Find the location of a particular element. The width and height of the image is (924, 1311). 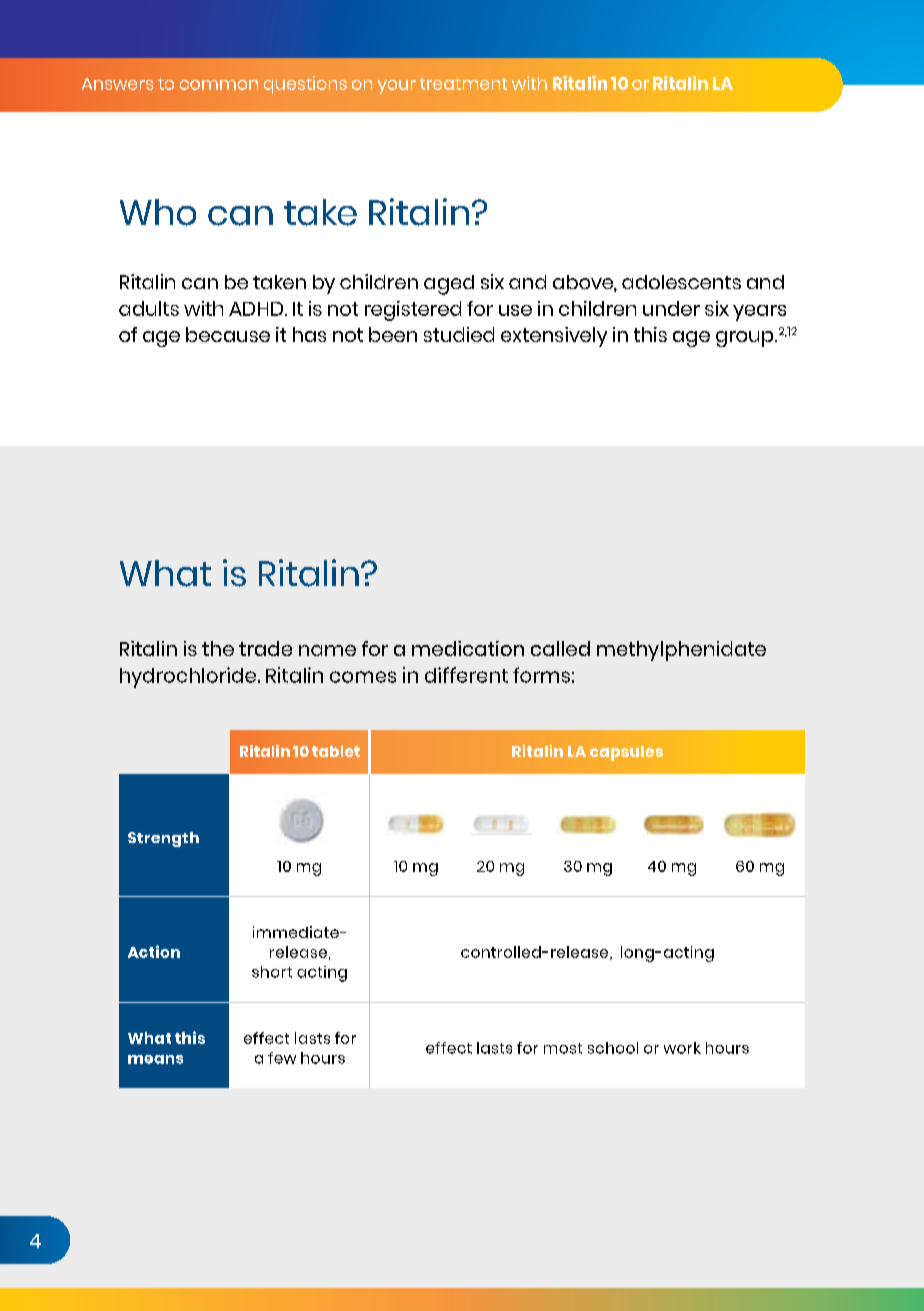

the is located at coordinates (218, 648).
